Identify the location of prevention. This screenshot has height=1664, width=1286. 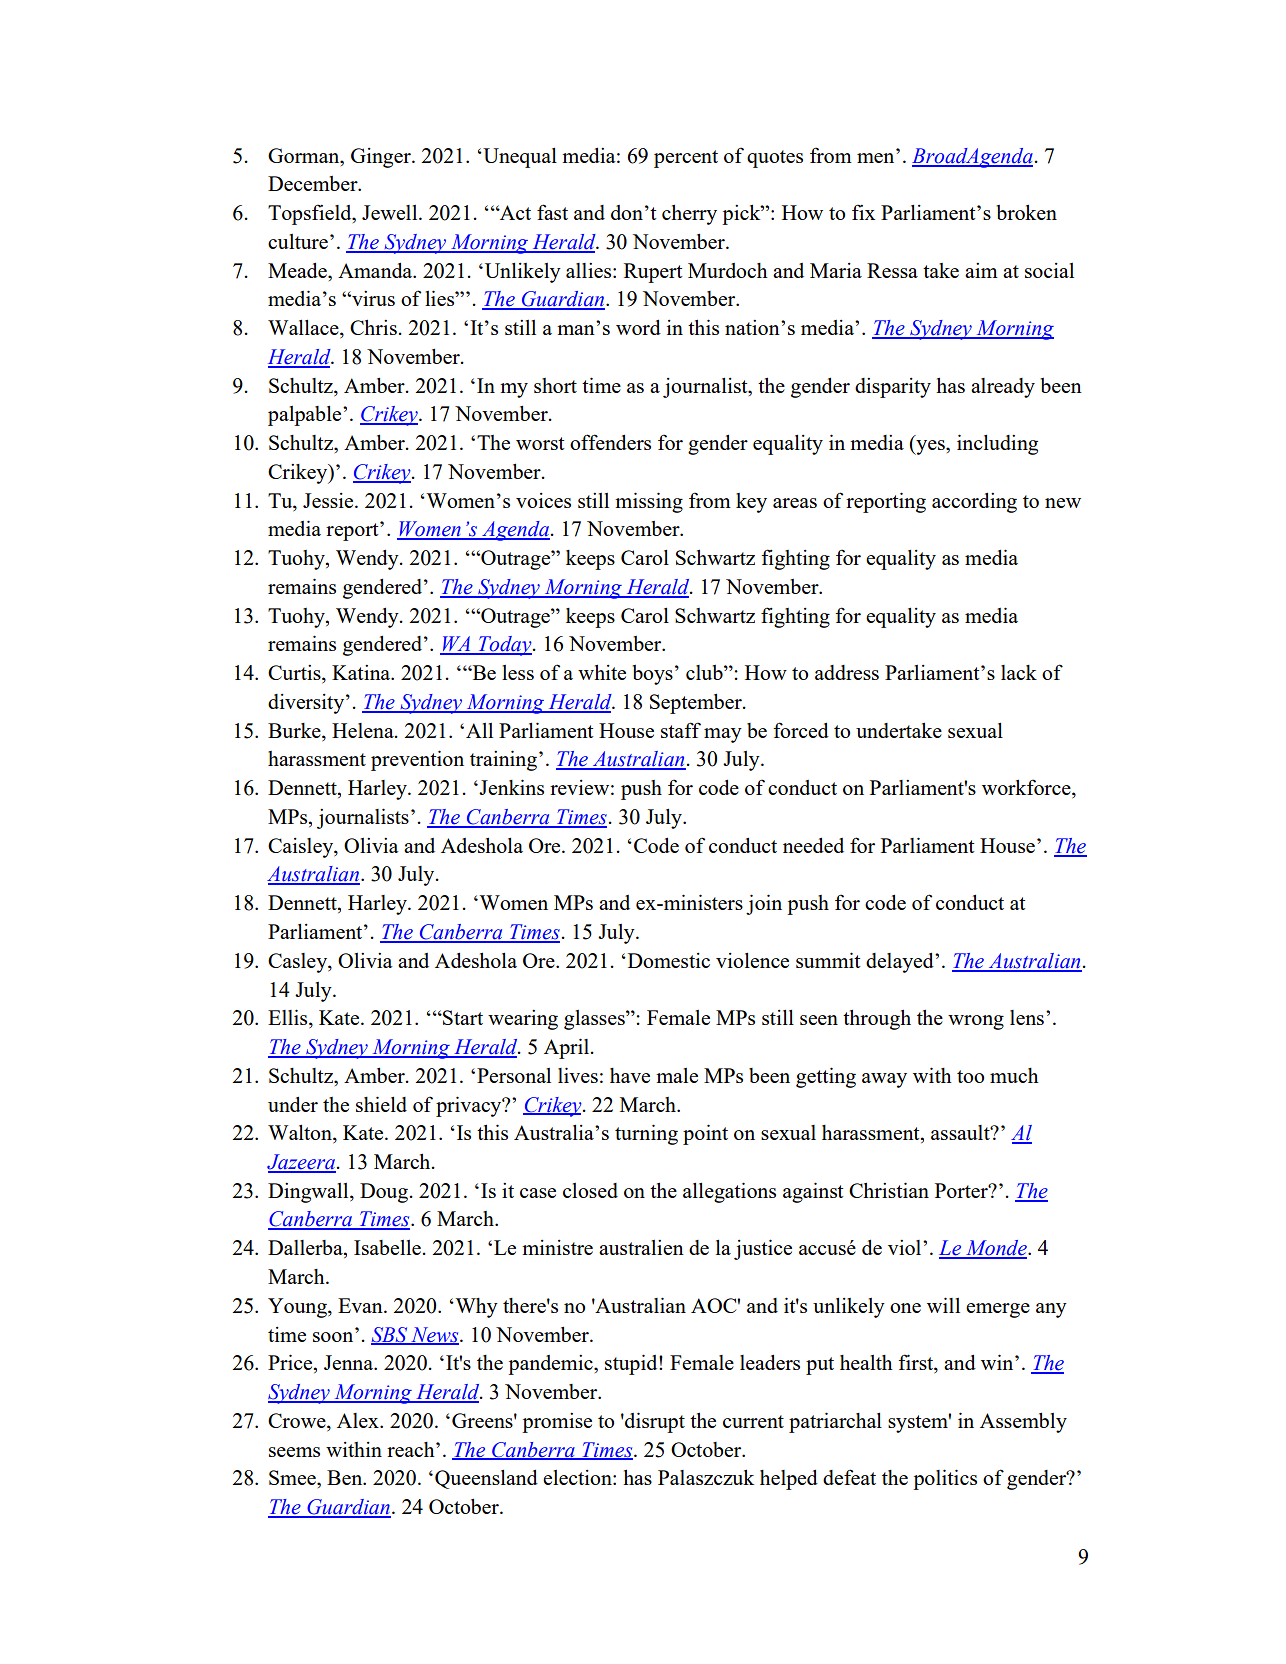
(417, 760).
